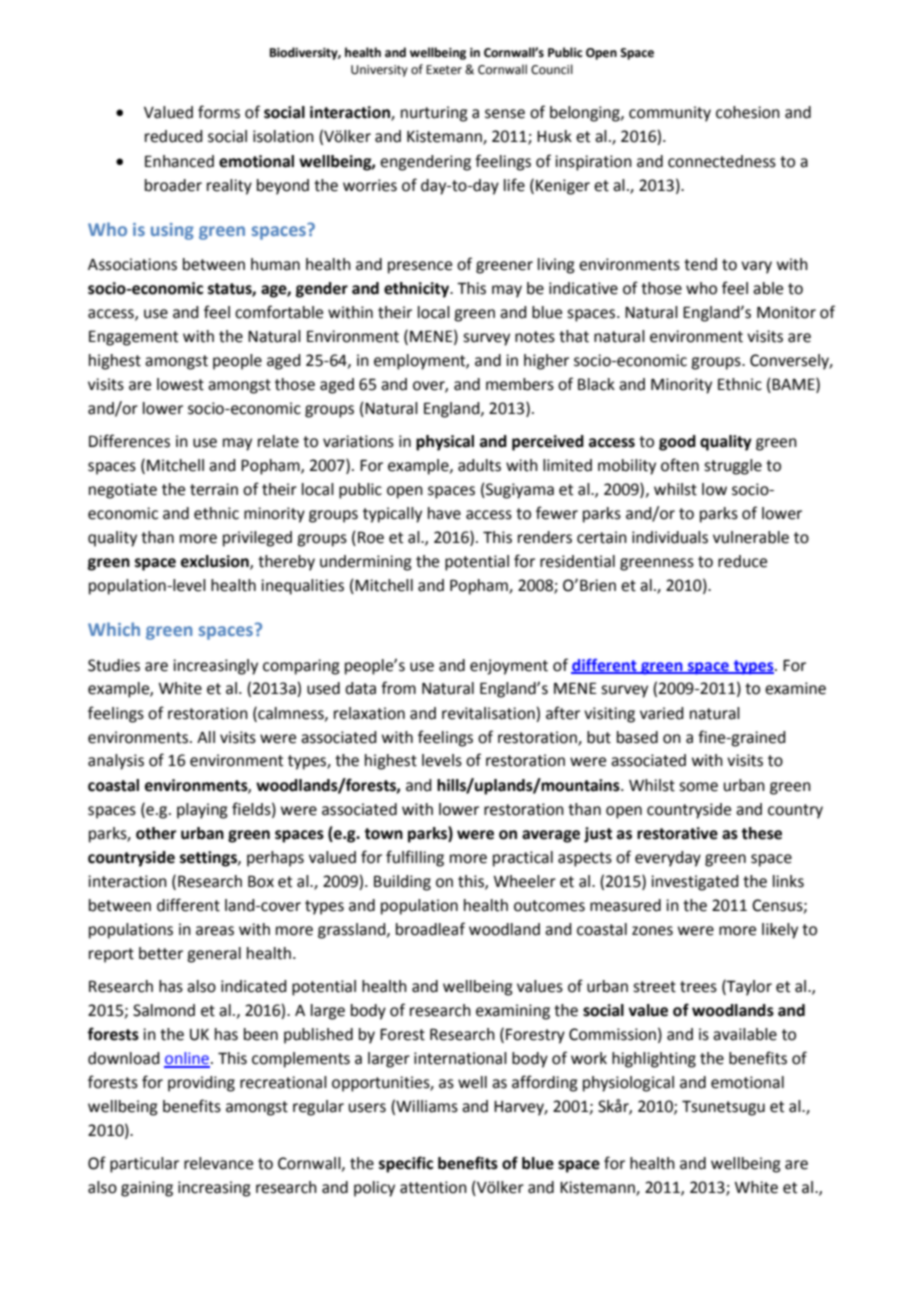 The height and width of the image is (1309, 924). Describe the element at coordinates (433, 1187) in the image. I see `attention` at that location.
